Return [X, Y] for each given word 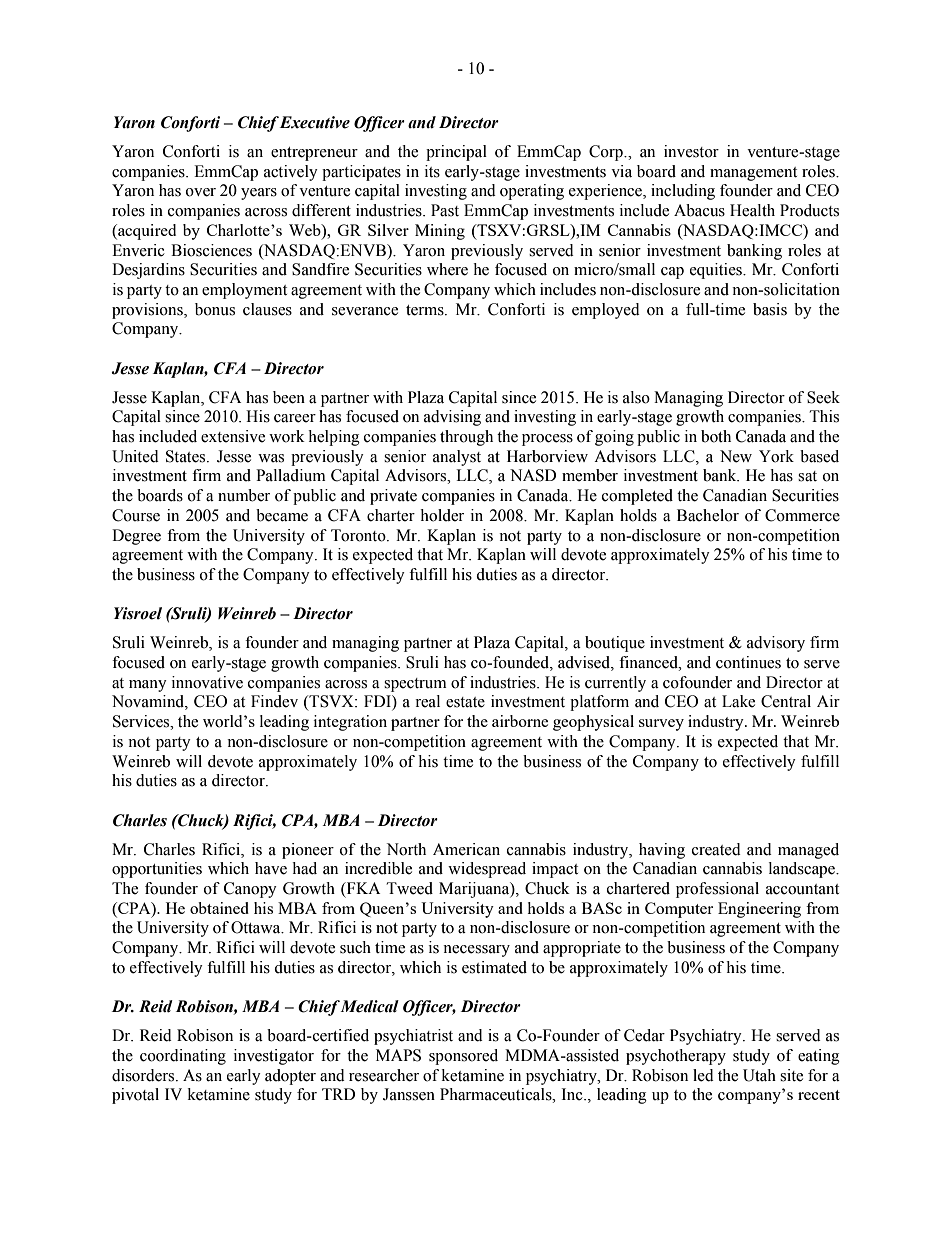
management [753, 174]
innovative [207, 682]
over [201, 192]
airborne [520, 721]
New [736, 456]
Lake [738, 701]
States [187, 456]
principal [456, 153]
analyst [457, 458]
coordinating [183, 1057]
